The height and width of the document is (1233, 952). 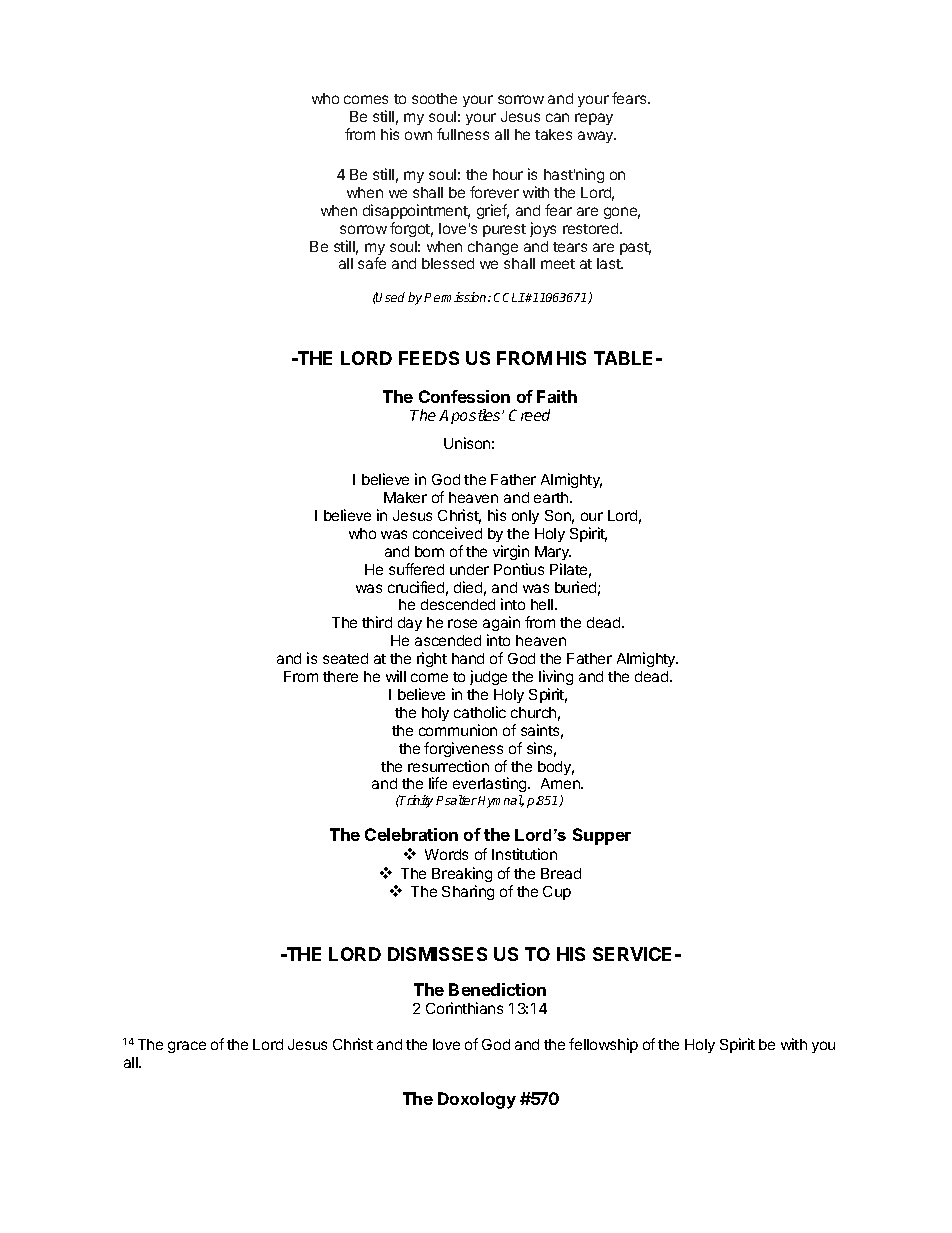 What do you see at coordinates (603, 1045) in the document?
I see `fellowship` at bounding box center [603, 1045].
